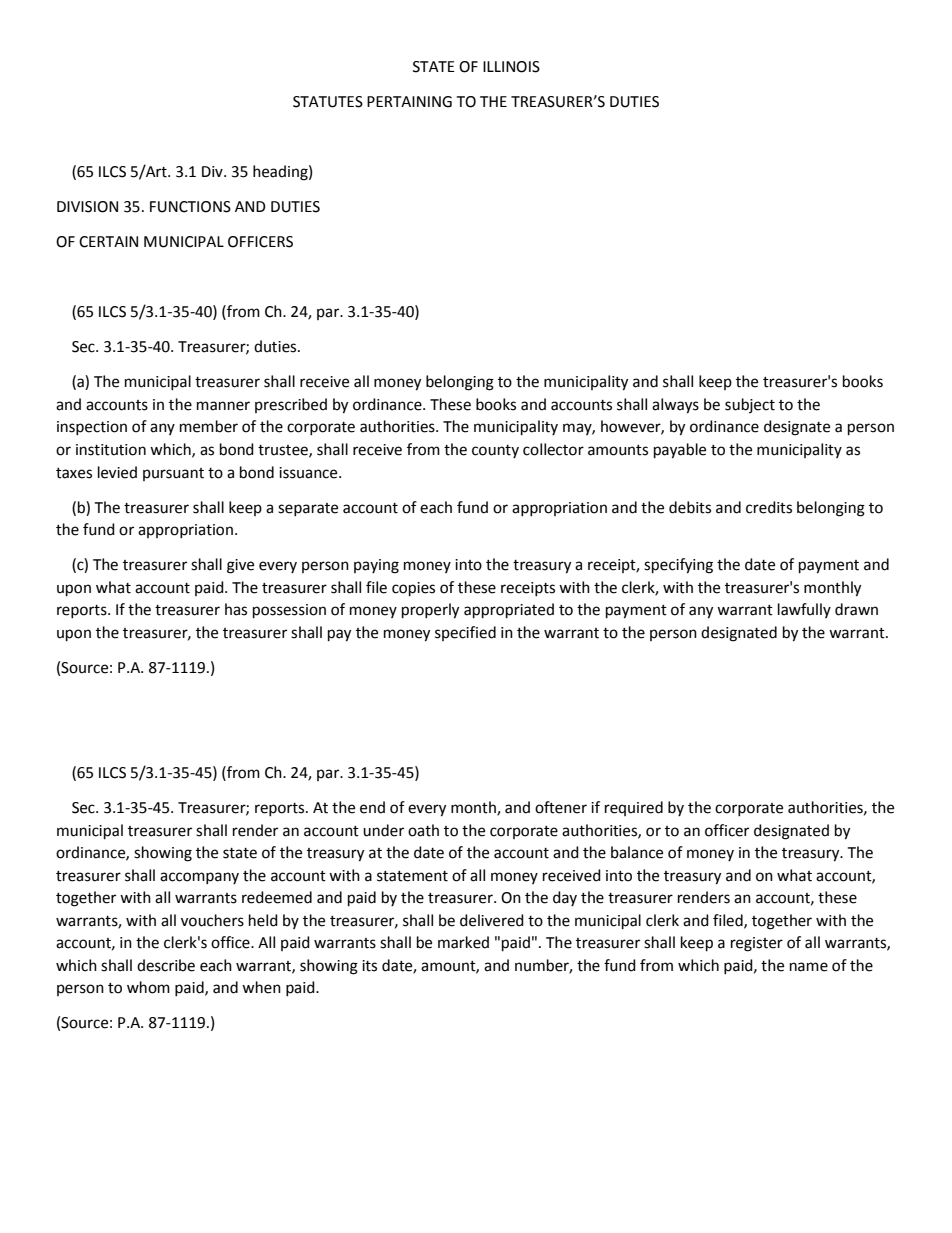 The width and height of the document is (952, 1233). Describe the element at coordinates (511, 67) in the document. I see `ILLINOIS` at that location.
